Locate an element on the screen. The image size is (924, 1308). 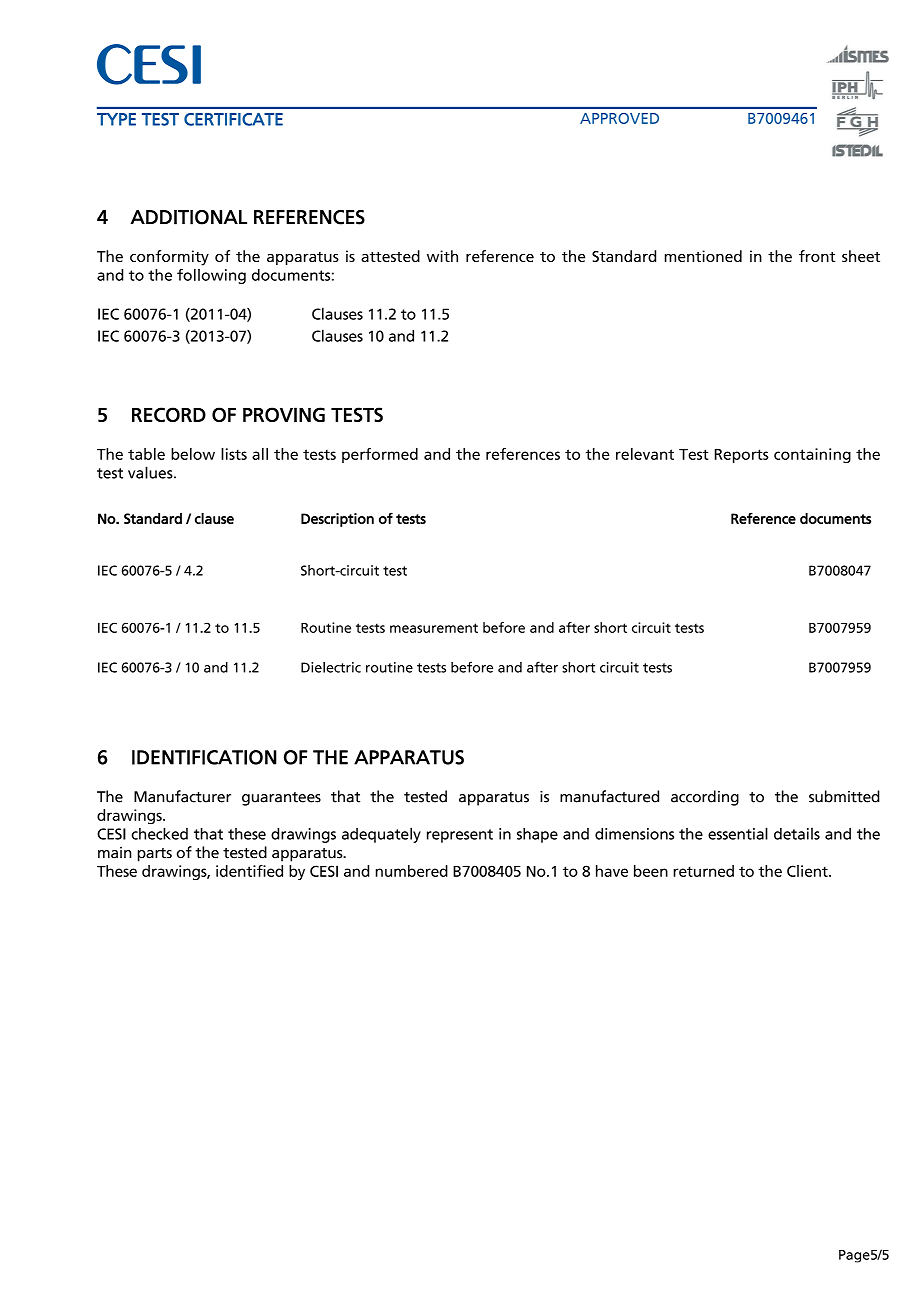
Reports is located at coordinates (742, 456).
